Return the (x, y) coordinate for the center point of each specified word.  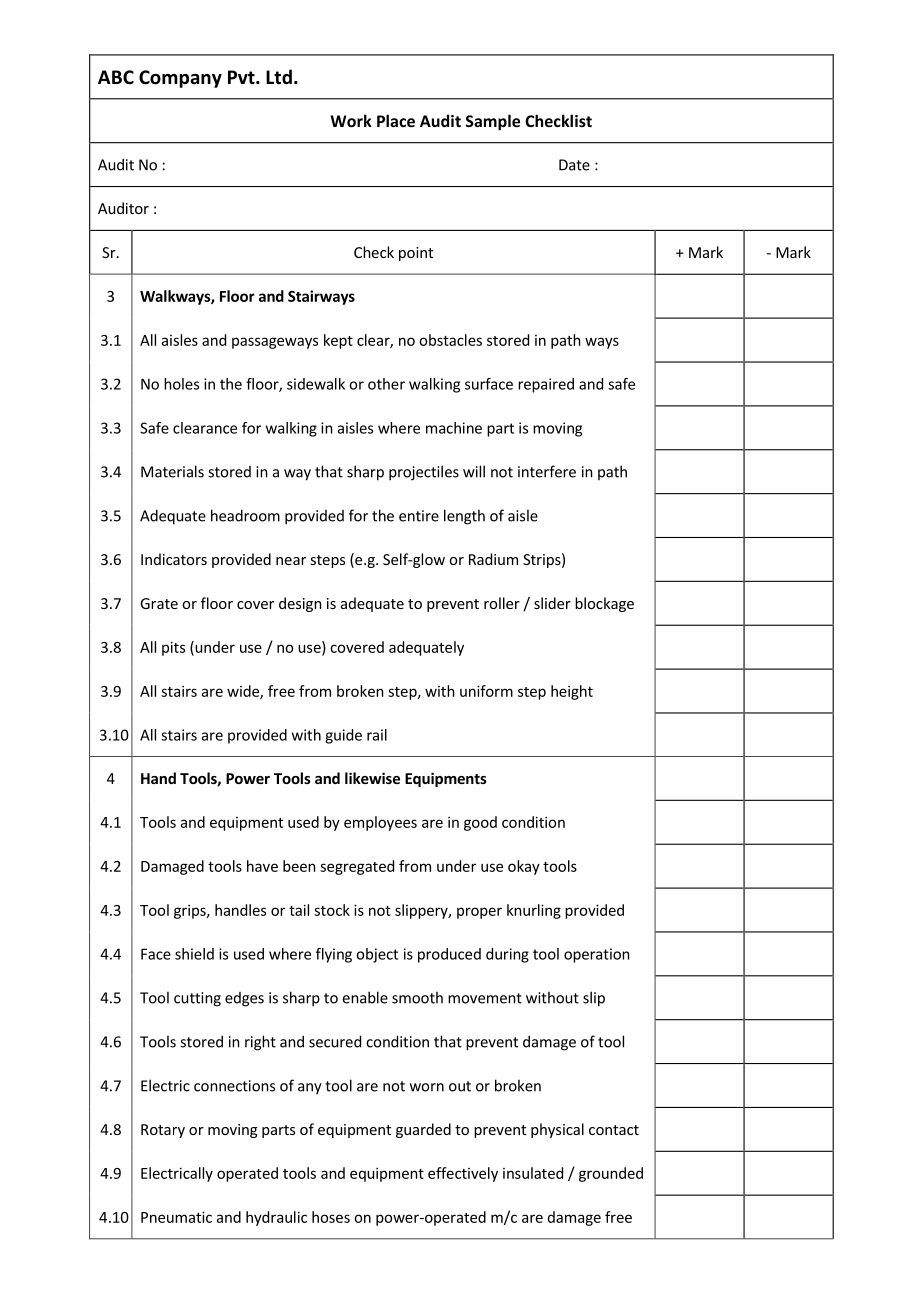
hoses (331, 1217)
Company (180, 79)
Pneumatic (176, 1217)
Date (574, 165)
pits (173, 648)
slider (552, 603)
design (300, 604)
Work (351, 120)
